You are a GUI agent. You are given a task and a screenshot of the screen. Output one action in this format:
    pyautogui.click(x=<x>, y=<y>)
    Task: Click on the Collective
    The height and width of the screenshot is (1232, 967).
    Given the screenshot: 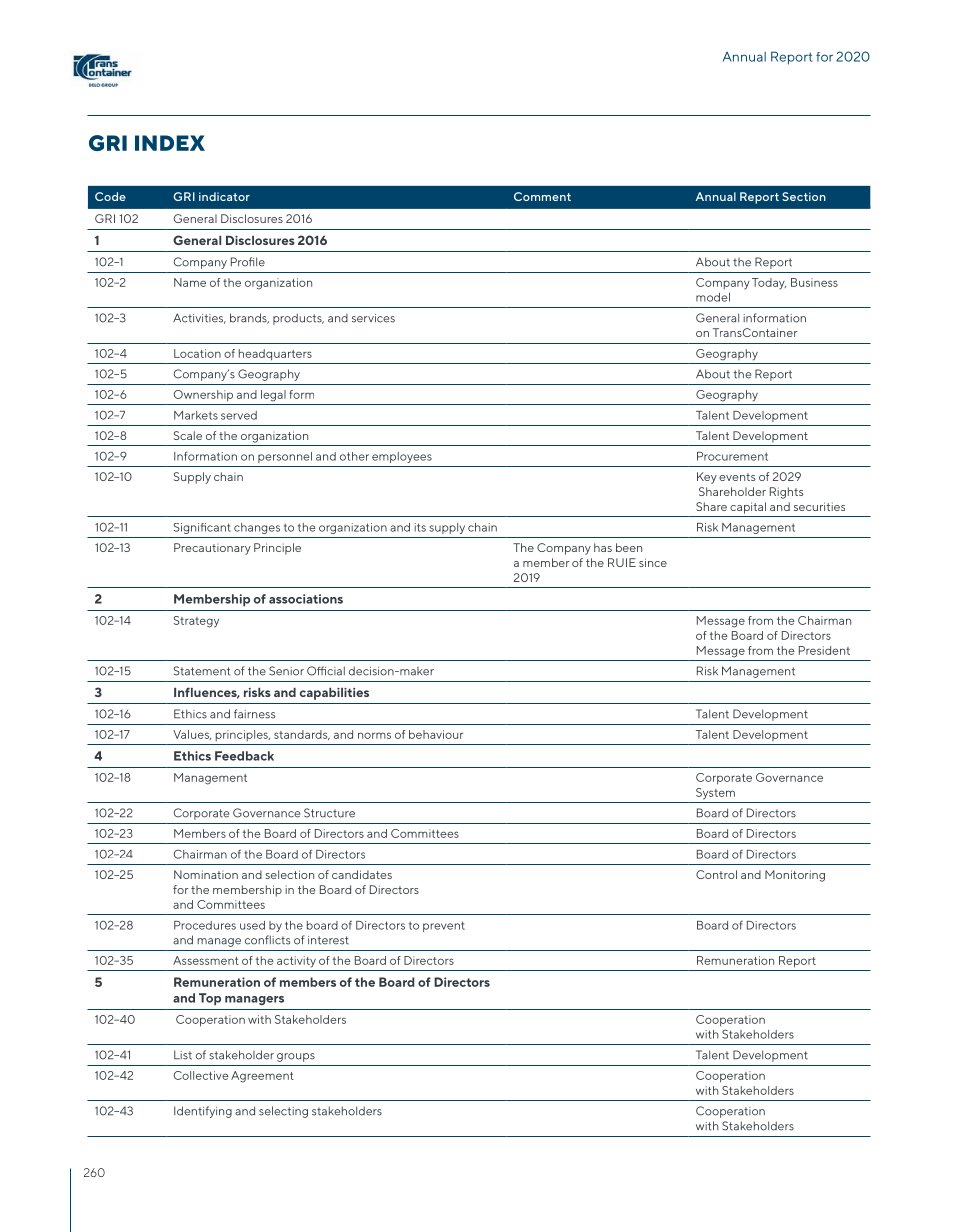 What is the action you would take?
    pyautogui.click(x=201, y=1075)
